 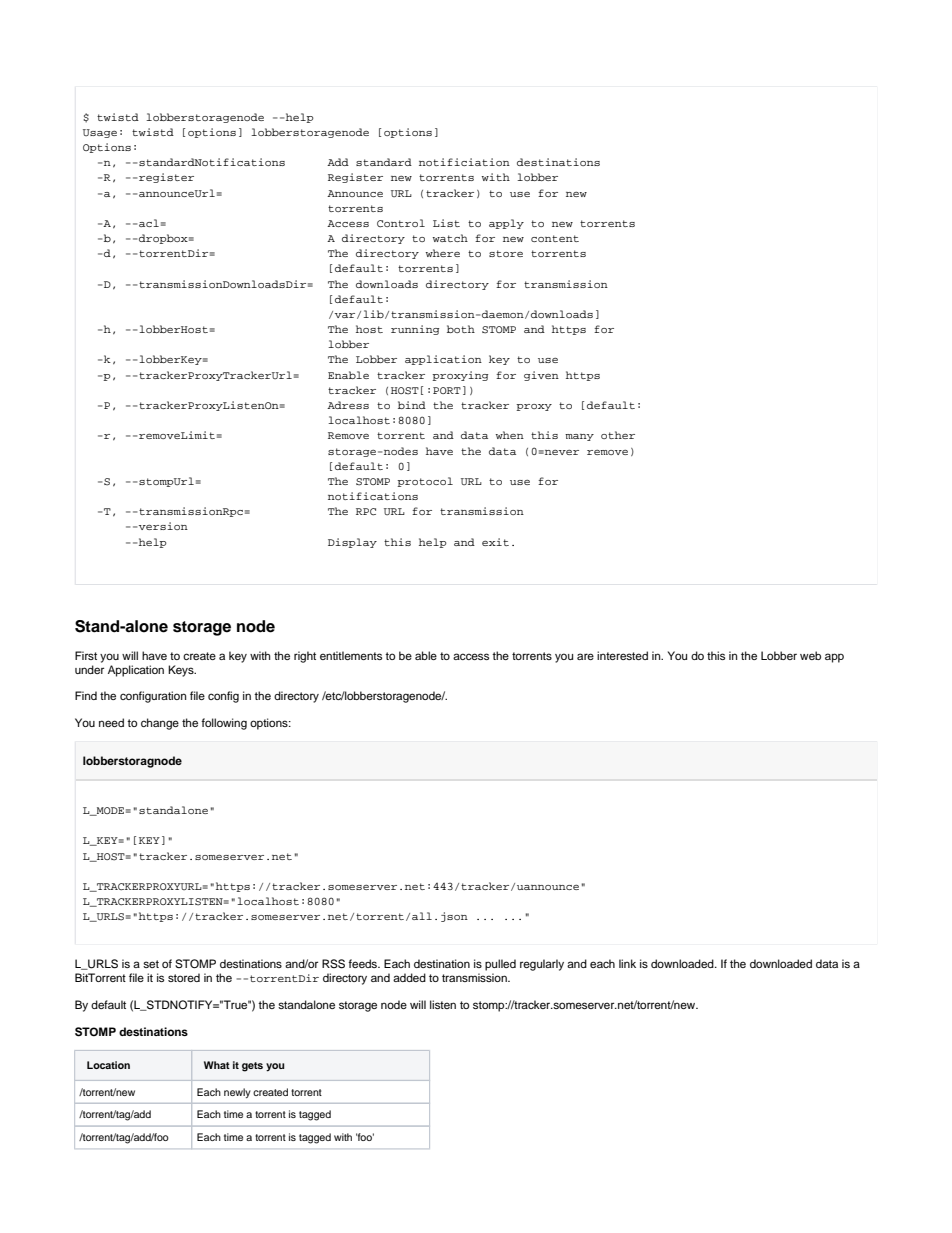 What do you see at coordinates (627, 963) in the screenshot?
I see `link` at bounding box center [627, 963].
